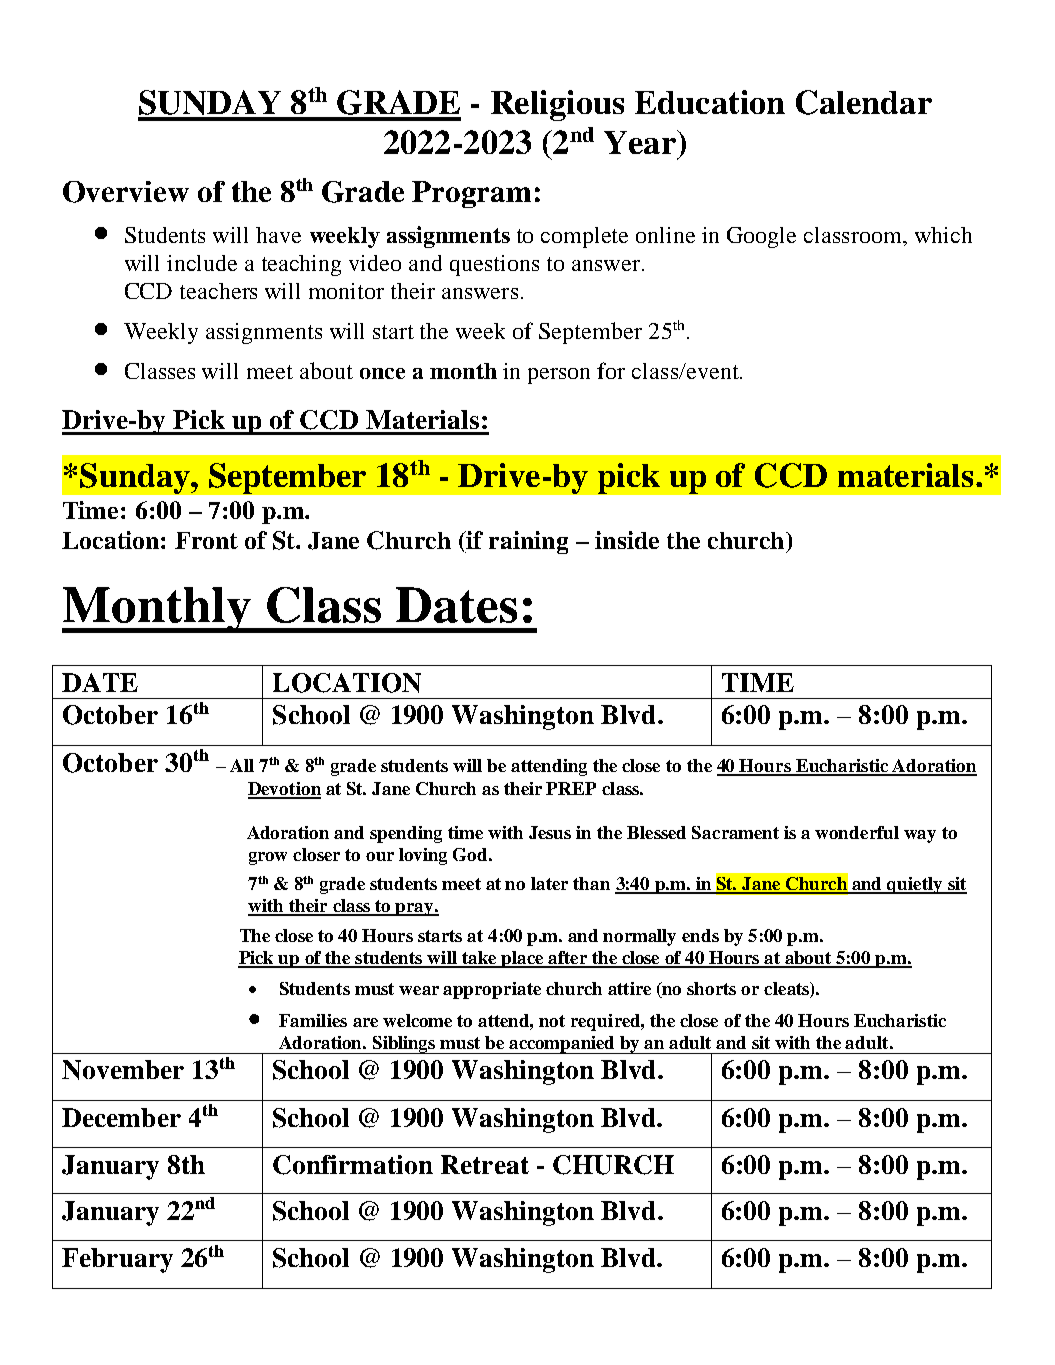 The height and width of the page is (1365, 1055). Describe the element at coordinates (557, 105) in the page. I see `Religious` at that location.
